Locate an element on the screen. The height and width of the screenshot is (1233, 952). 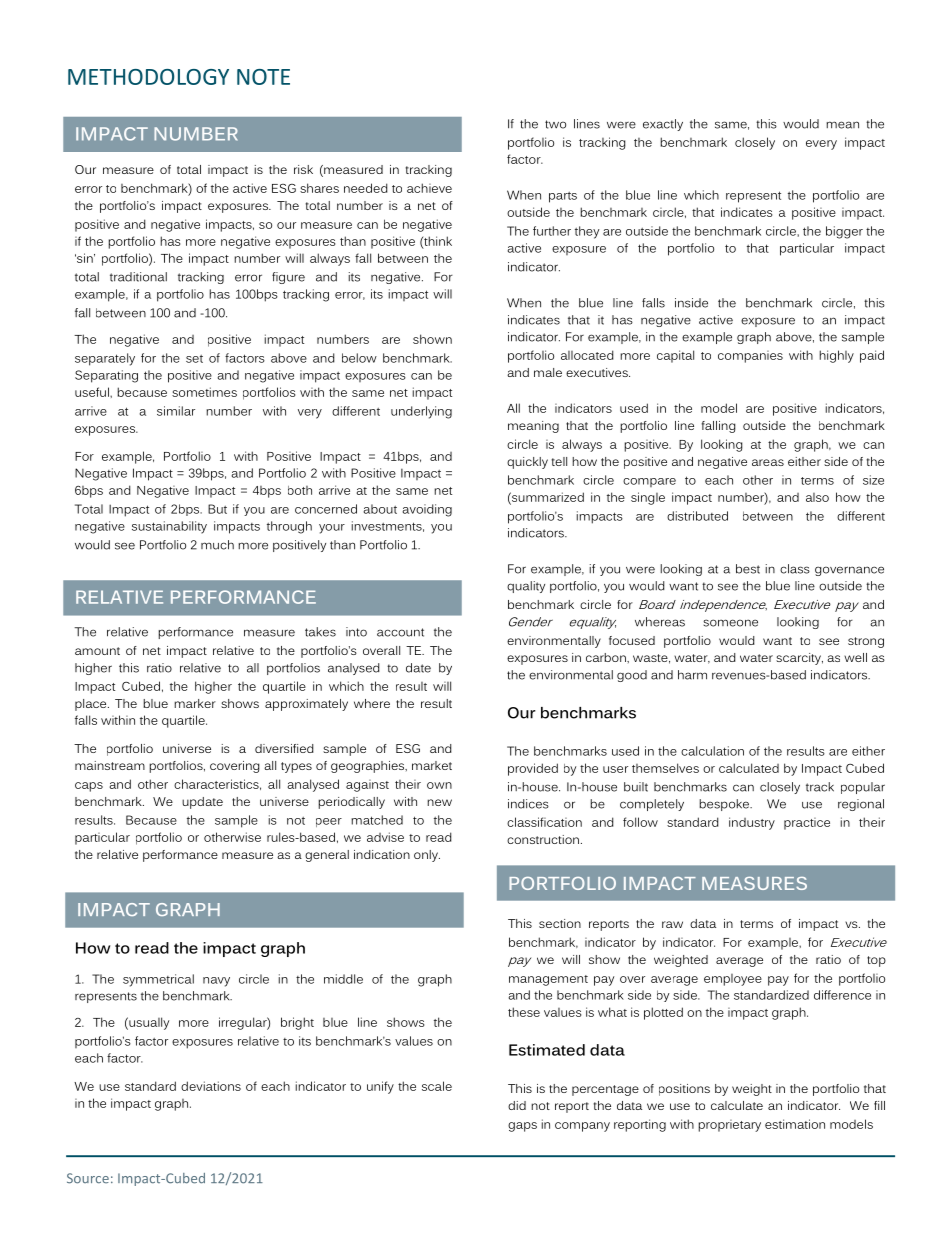
amount is located at coordinates (97, 651).
